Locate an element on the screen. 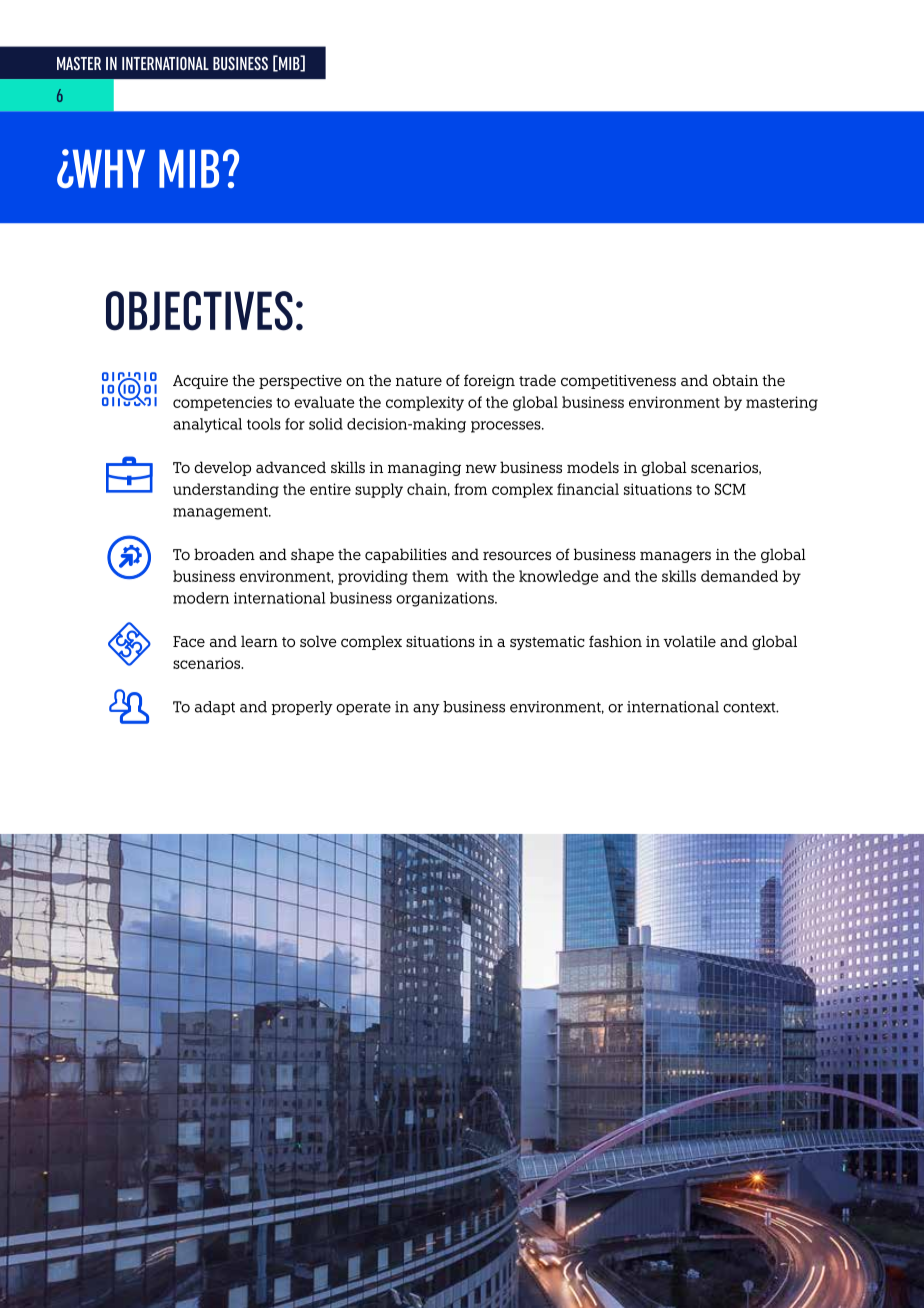 Image resolution: width=924 pixels, height=1308 pixels. adapt is located at coordinates (215, 708).
